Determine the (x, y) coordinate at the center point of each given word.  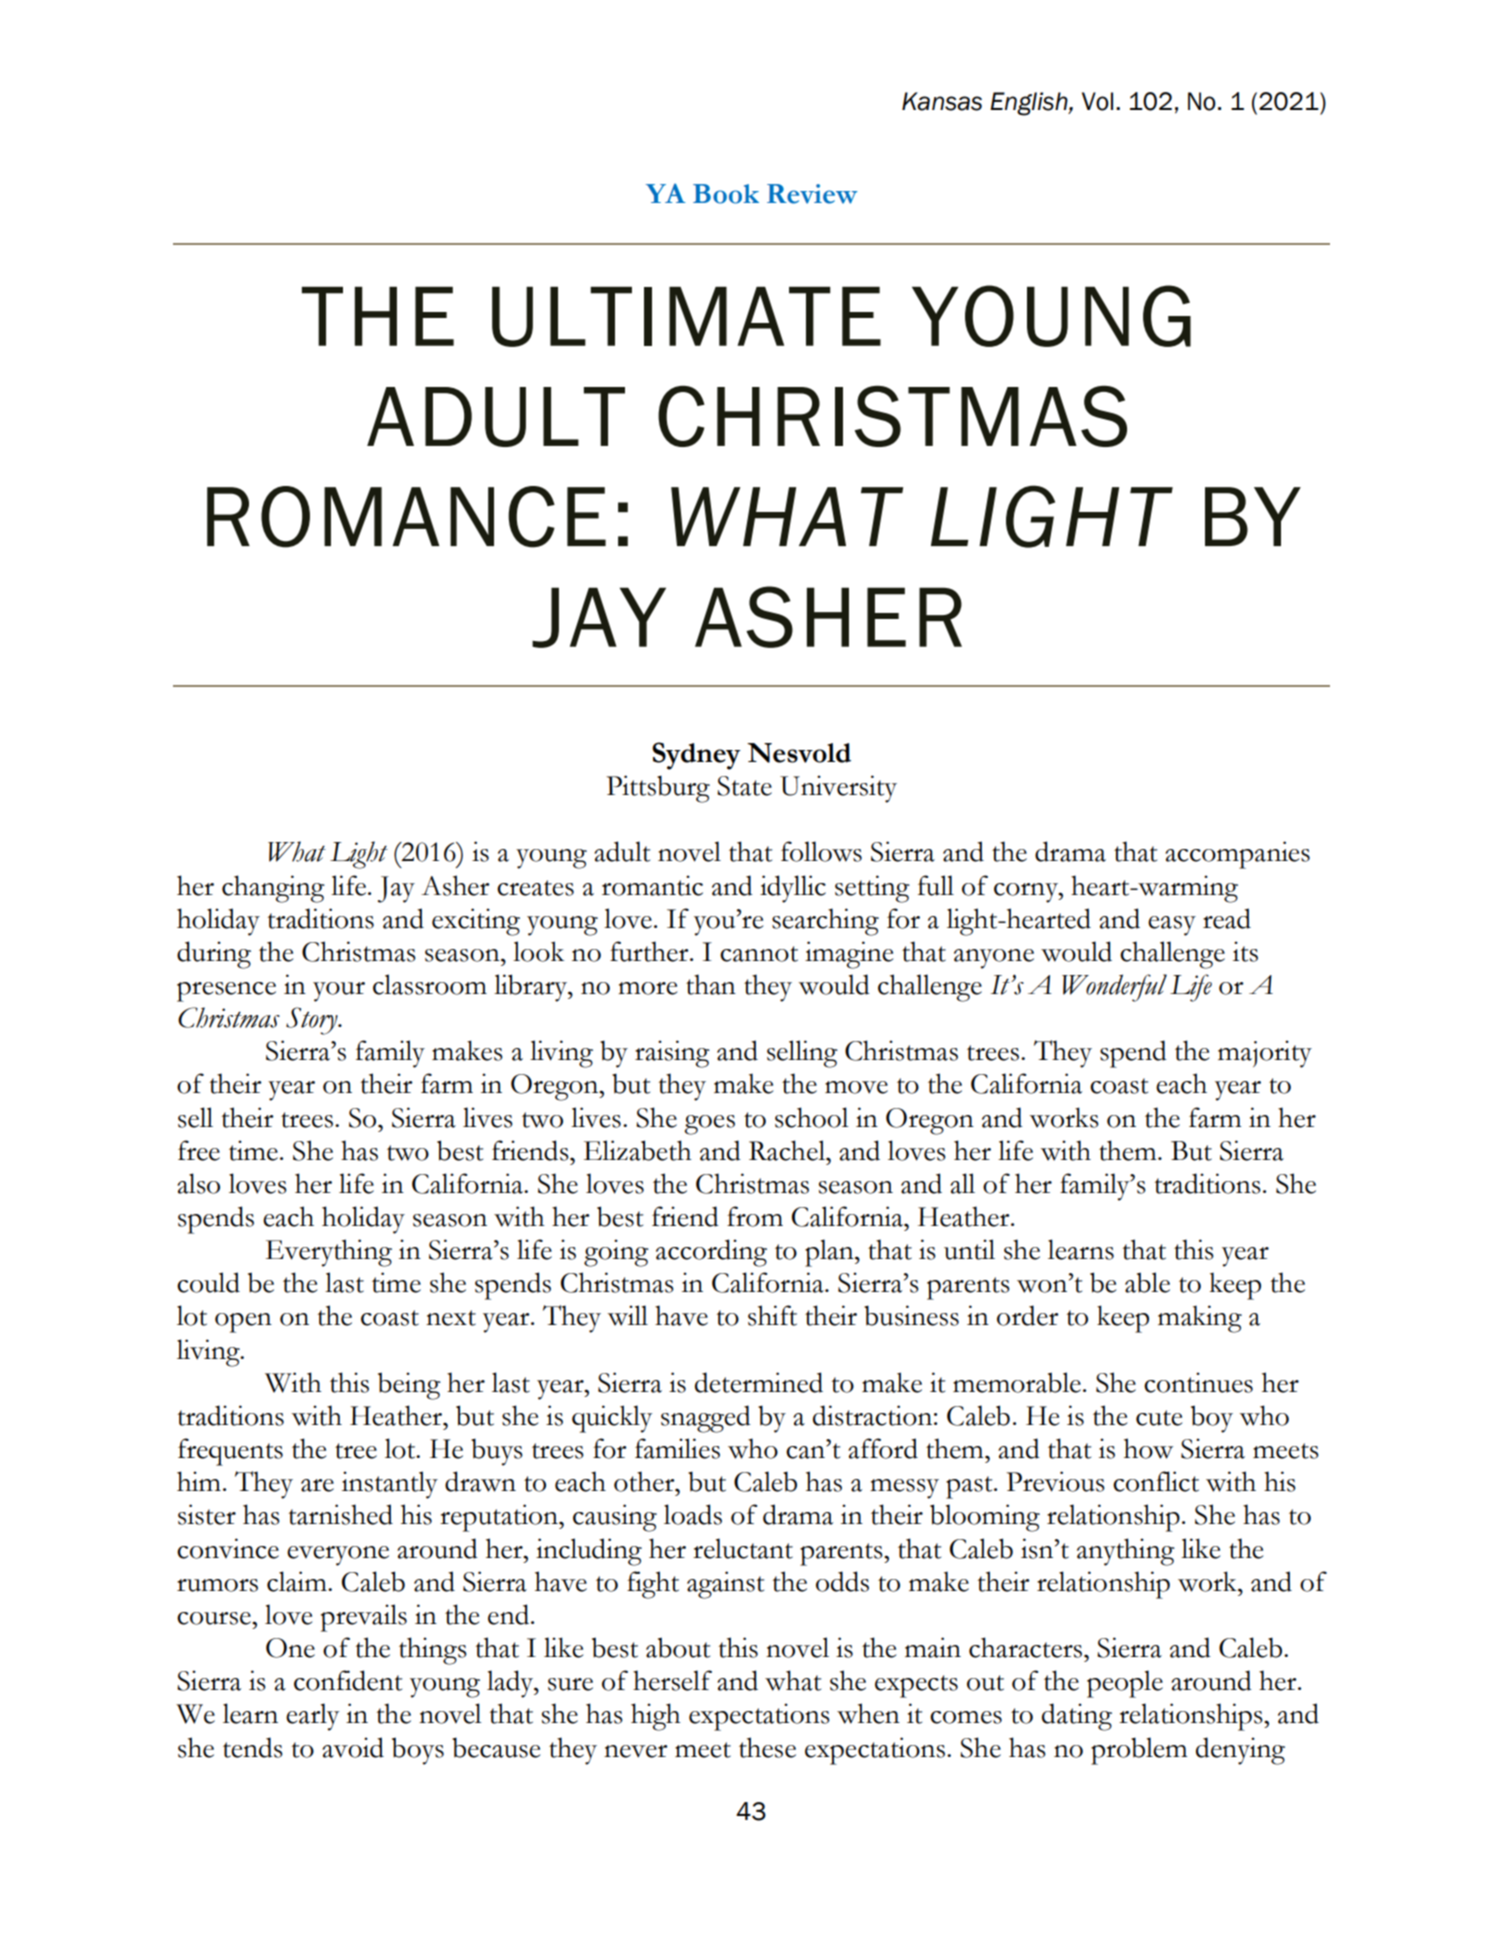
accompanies (1237, 855)
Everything (329, 1253)
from (755, 1216)
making (1200, 1319)
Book (726, 194)
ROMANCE (406, 517)
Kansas (942, 101)
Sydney (696, 756)
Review (812, 194)
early (312, 1717)
